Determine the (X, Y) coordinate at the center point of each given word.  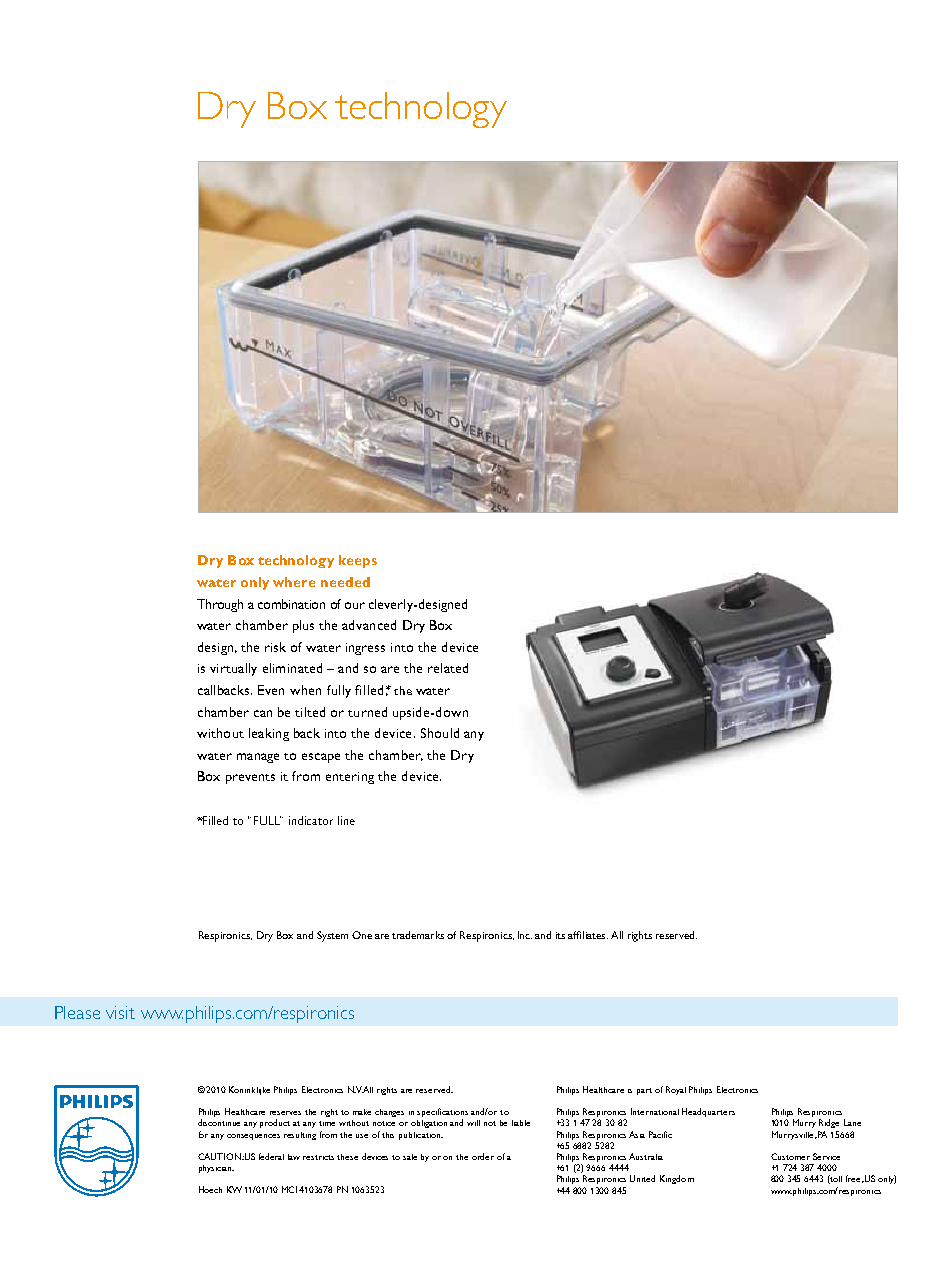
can (263, 713)
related (448, 668)
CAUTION (220, 1156)
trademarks (418, 935)
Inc (525, 935)
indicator (311, 820)
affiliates (588, 935)
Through (220, 605)
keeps (358, 561)
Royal (676, 1090)
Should (440, 733)
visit (120, 1012)
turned (367, 712)
